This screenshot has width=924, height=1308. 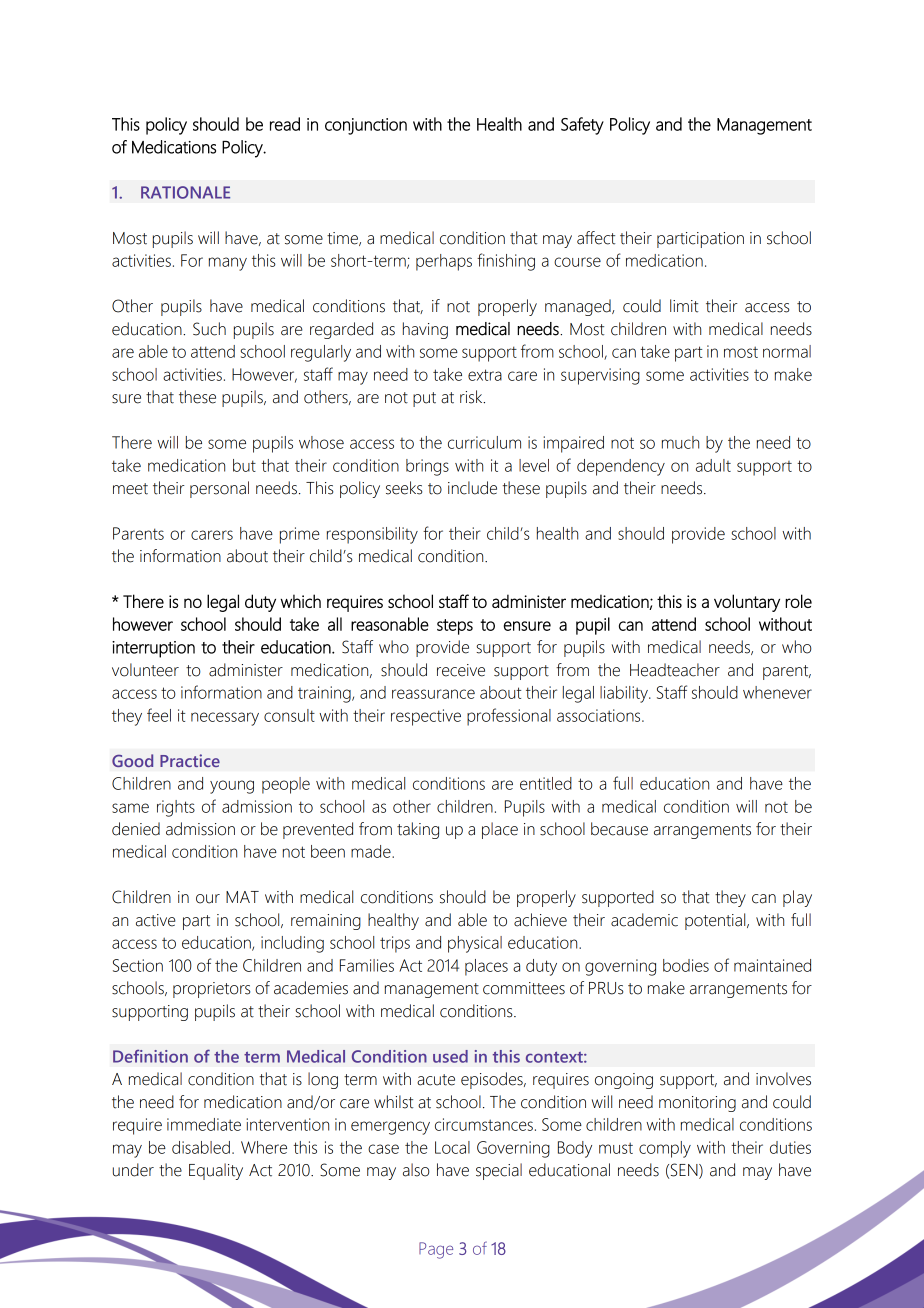 What do you see at coordinates (366, 126) in the screenshot?
I see `conjunction` at bounding box center [366, 126].
